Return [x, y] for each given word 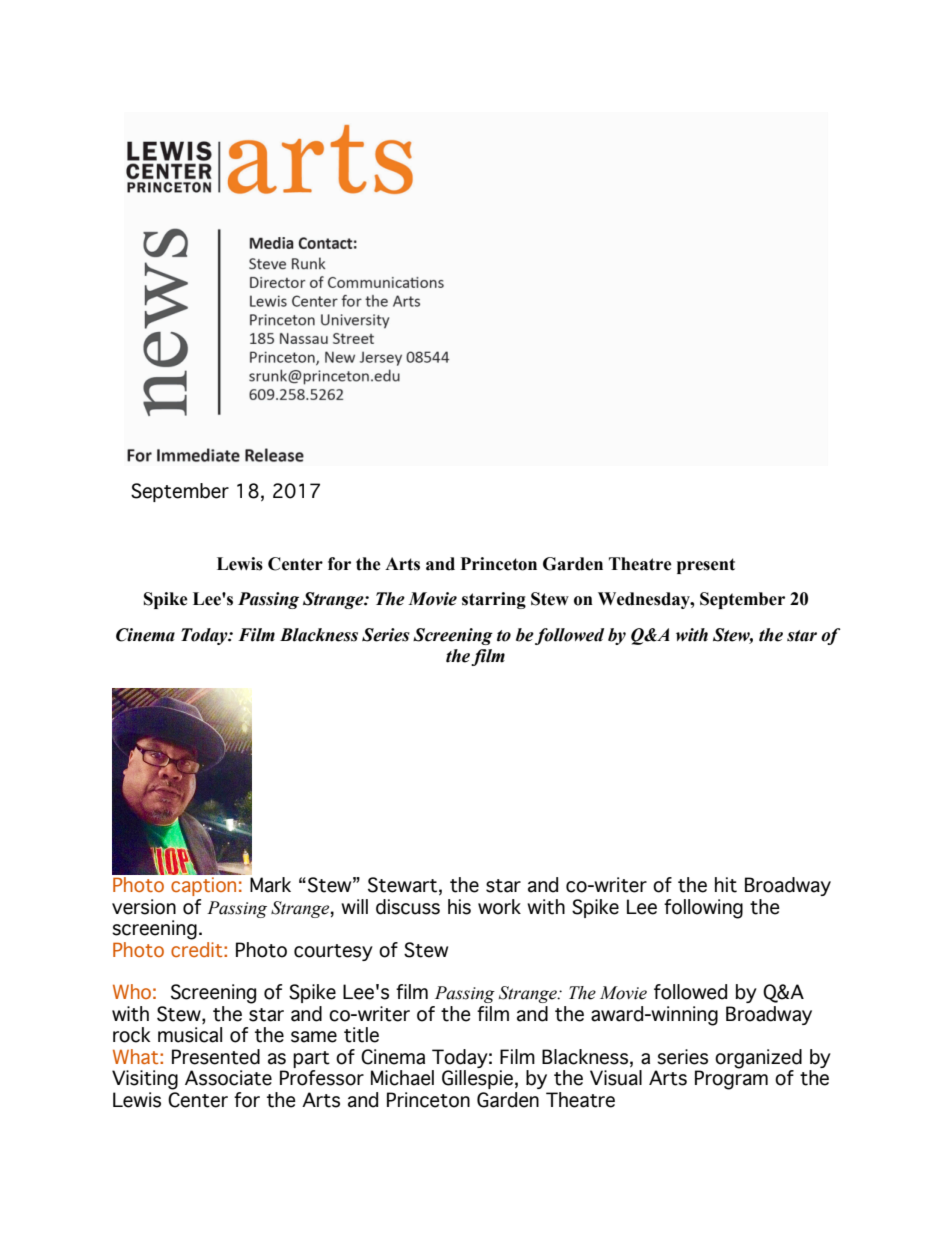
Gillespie [477, 1079]
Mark [270, 885]
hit [726, 885]
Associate [228, 1078]
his [459, 907]
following [703, 909]
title [361, 1035]
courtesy [333, 952]
